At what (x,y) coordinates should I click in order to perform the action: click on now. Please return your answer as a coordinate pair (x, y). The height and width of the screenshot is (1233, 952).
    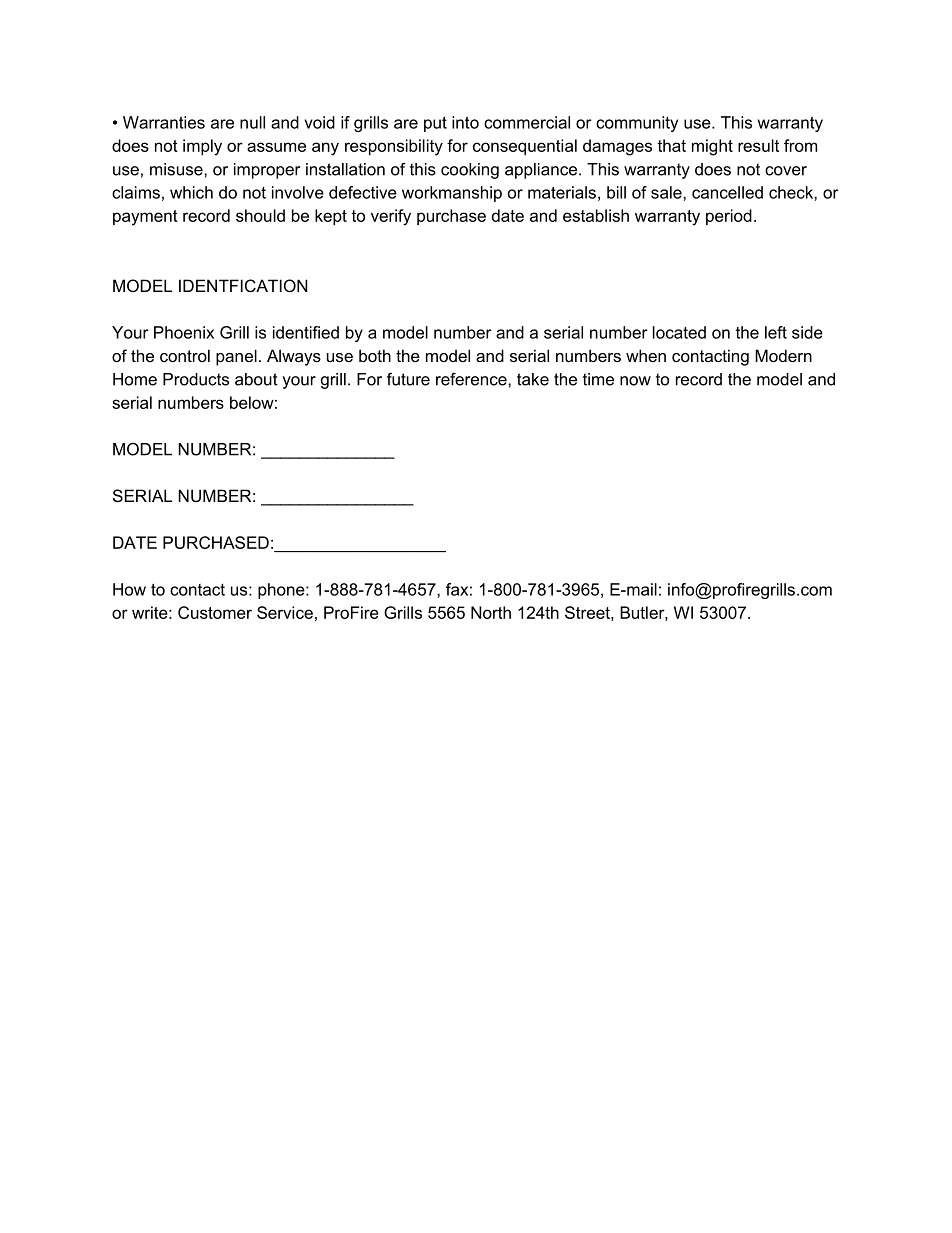
    Looking at the image, I should click on (635, 381).
